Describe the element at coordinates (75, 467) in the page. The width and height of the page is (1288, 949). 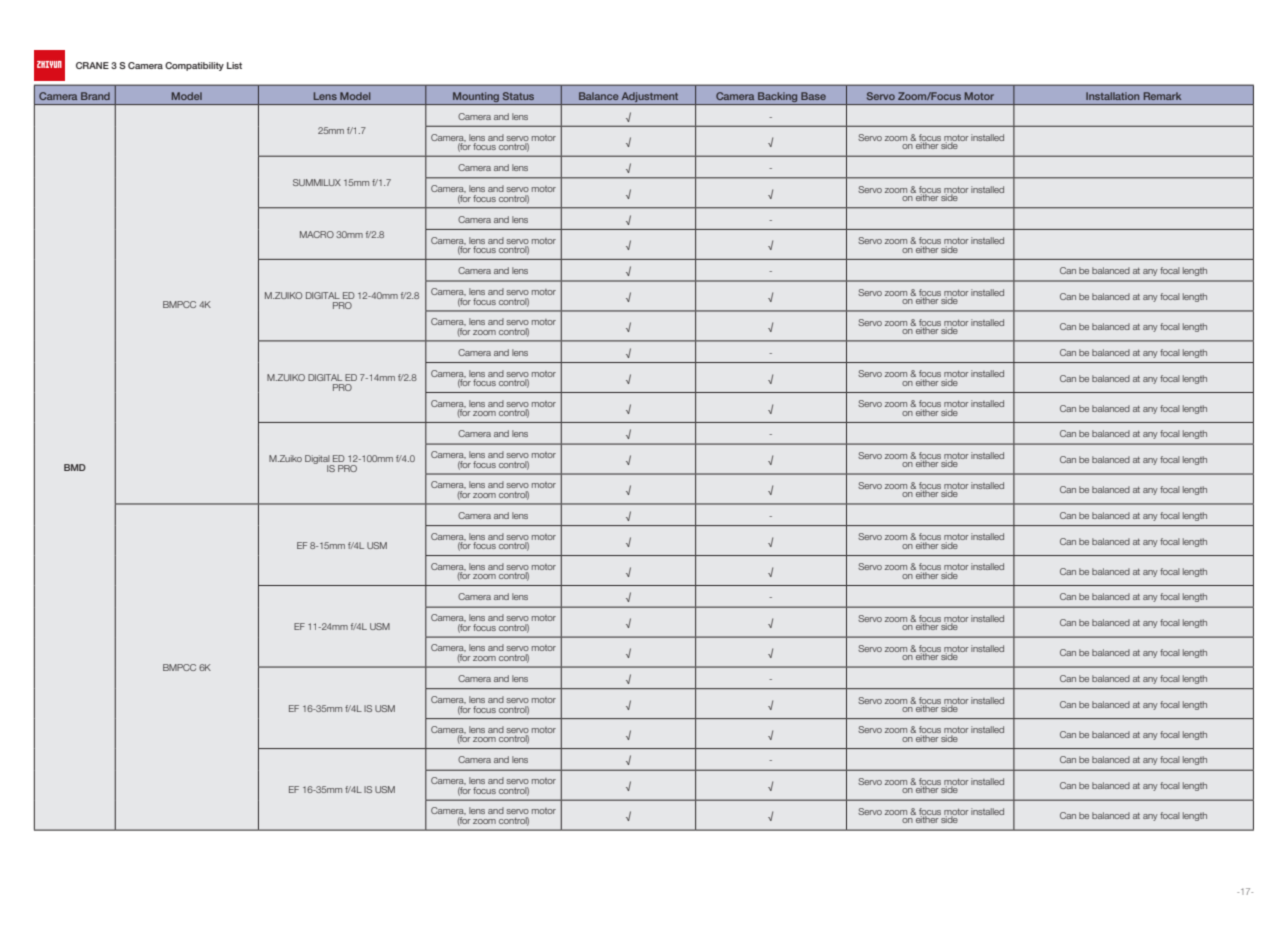
I see `BMD` at that location.
